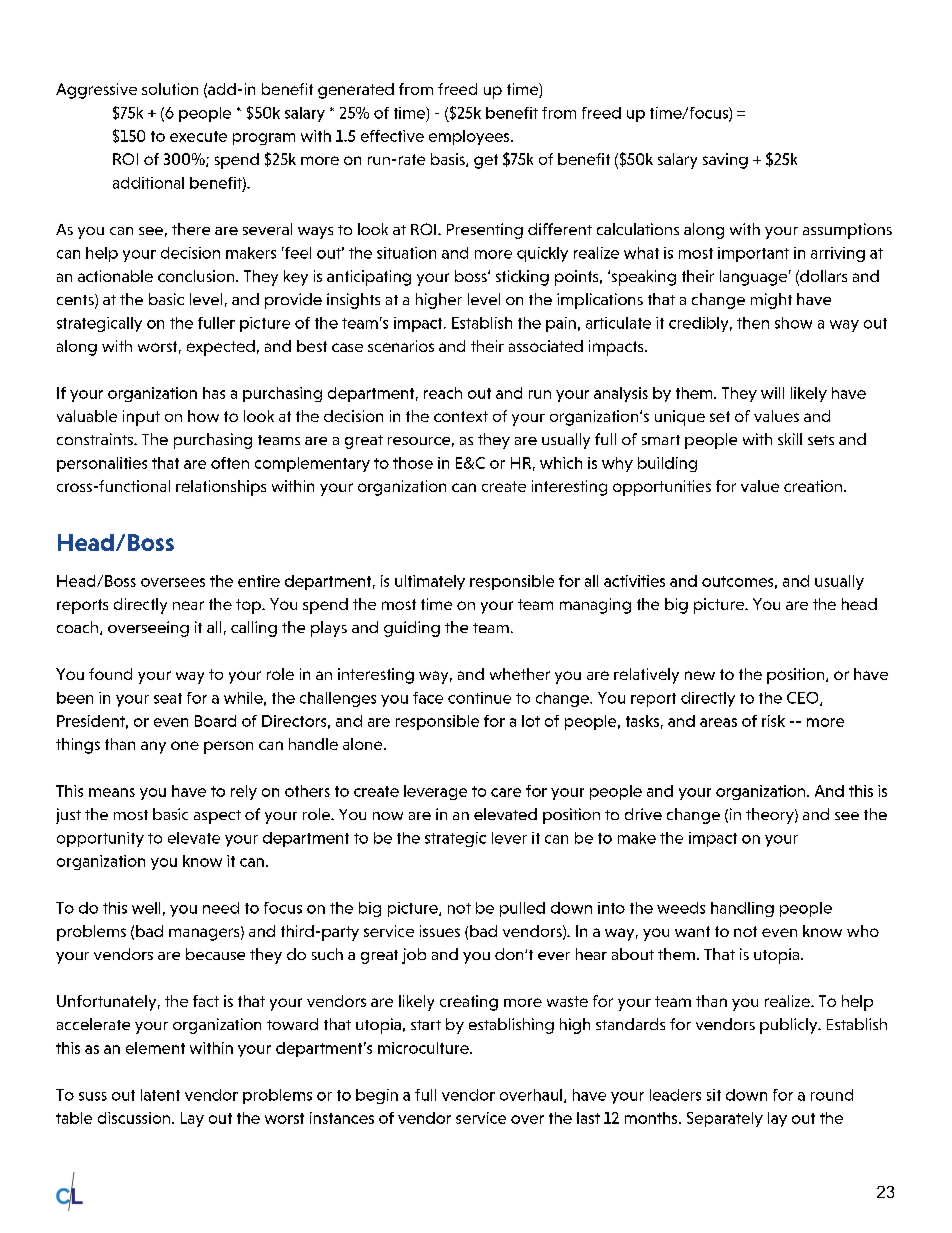  I want to click on begin, so click(377, 1096).
